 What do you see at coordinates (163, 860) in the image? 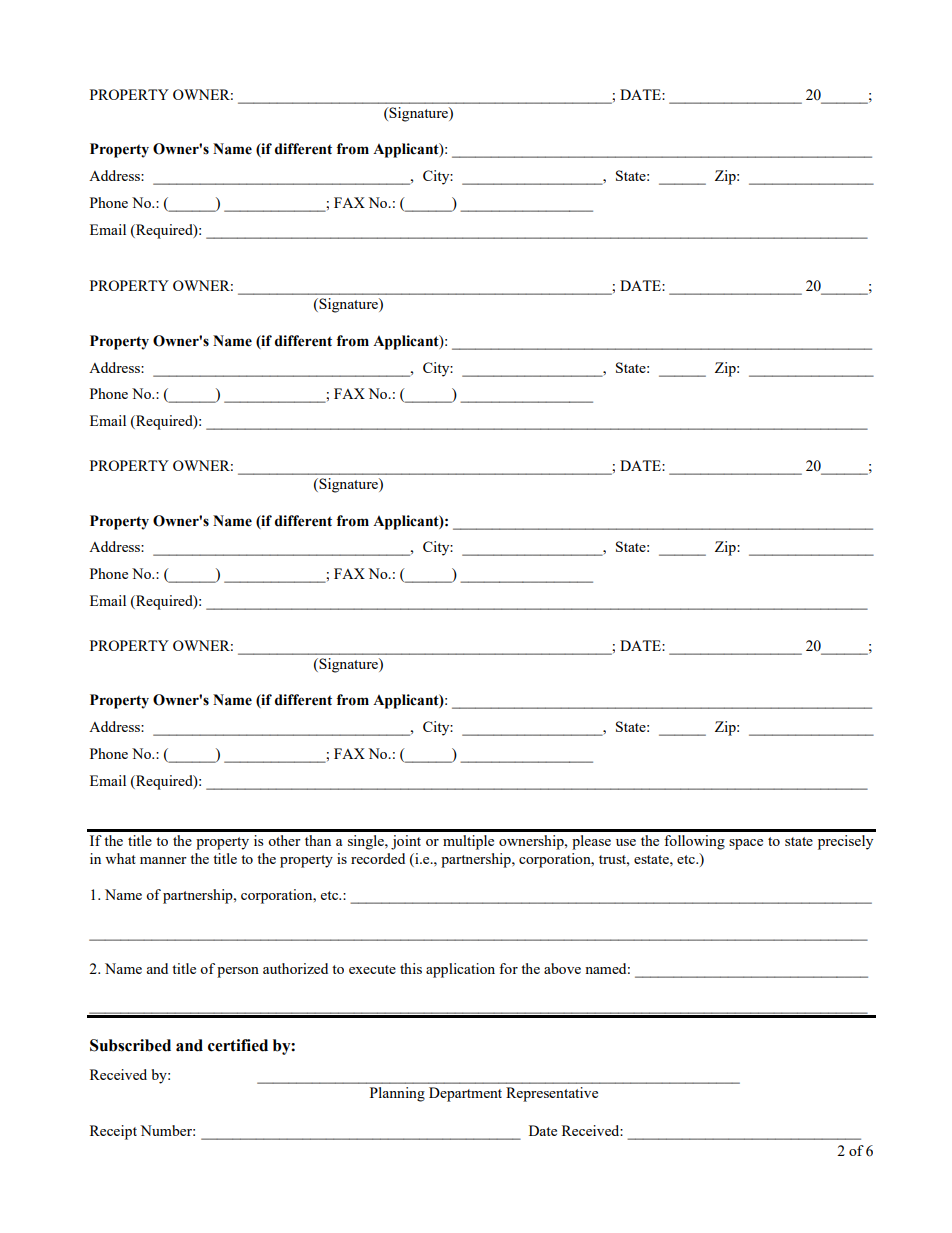
I see `manner` at bounding box center [163, 860].
